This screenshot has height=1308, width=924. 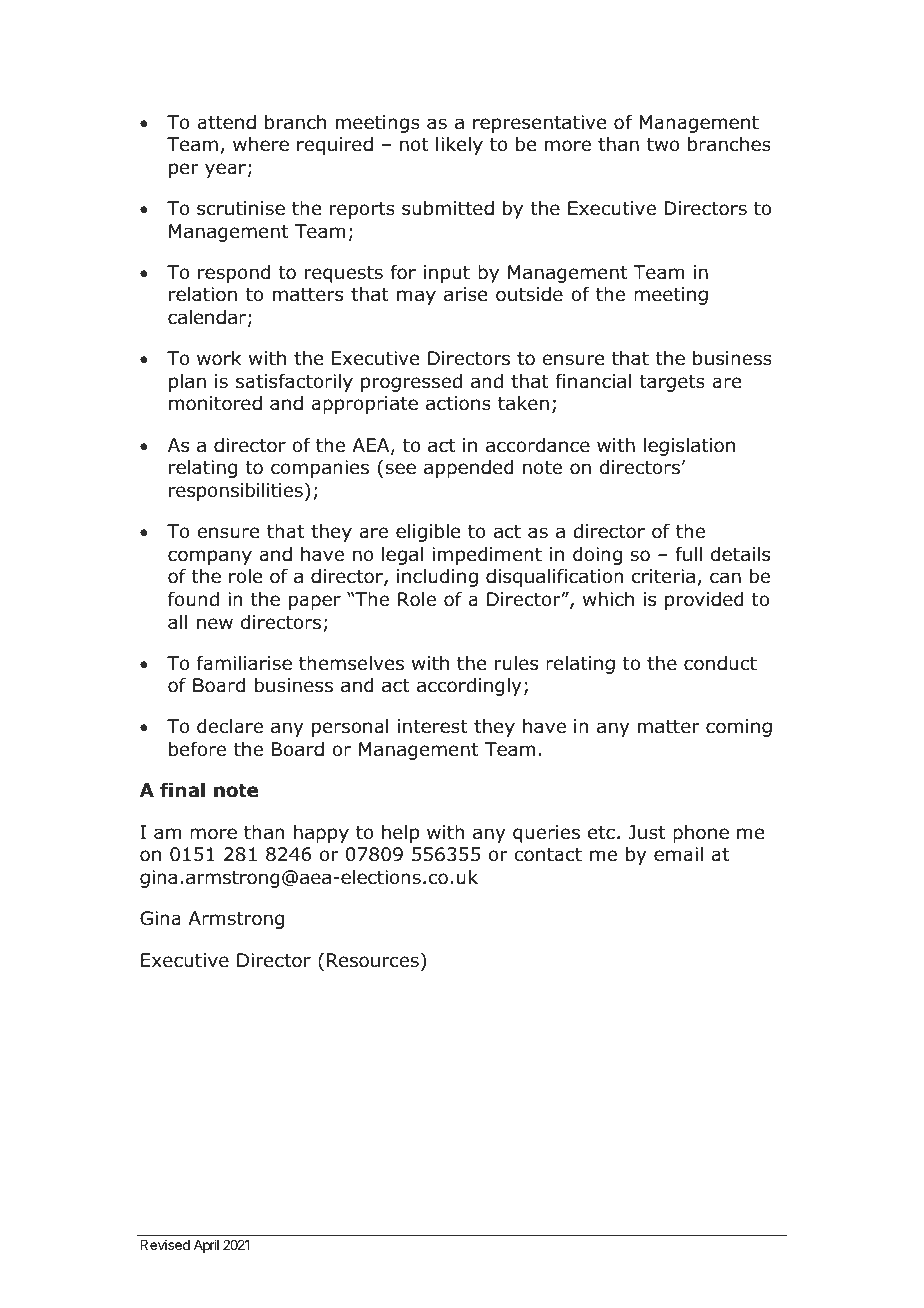 I want to click on year, so click(x=225, y=170).
